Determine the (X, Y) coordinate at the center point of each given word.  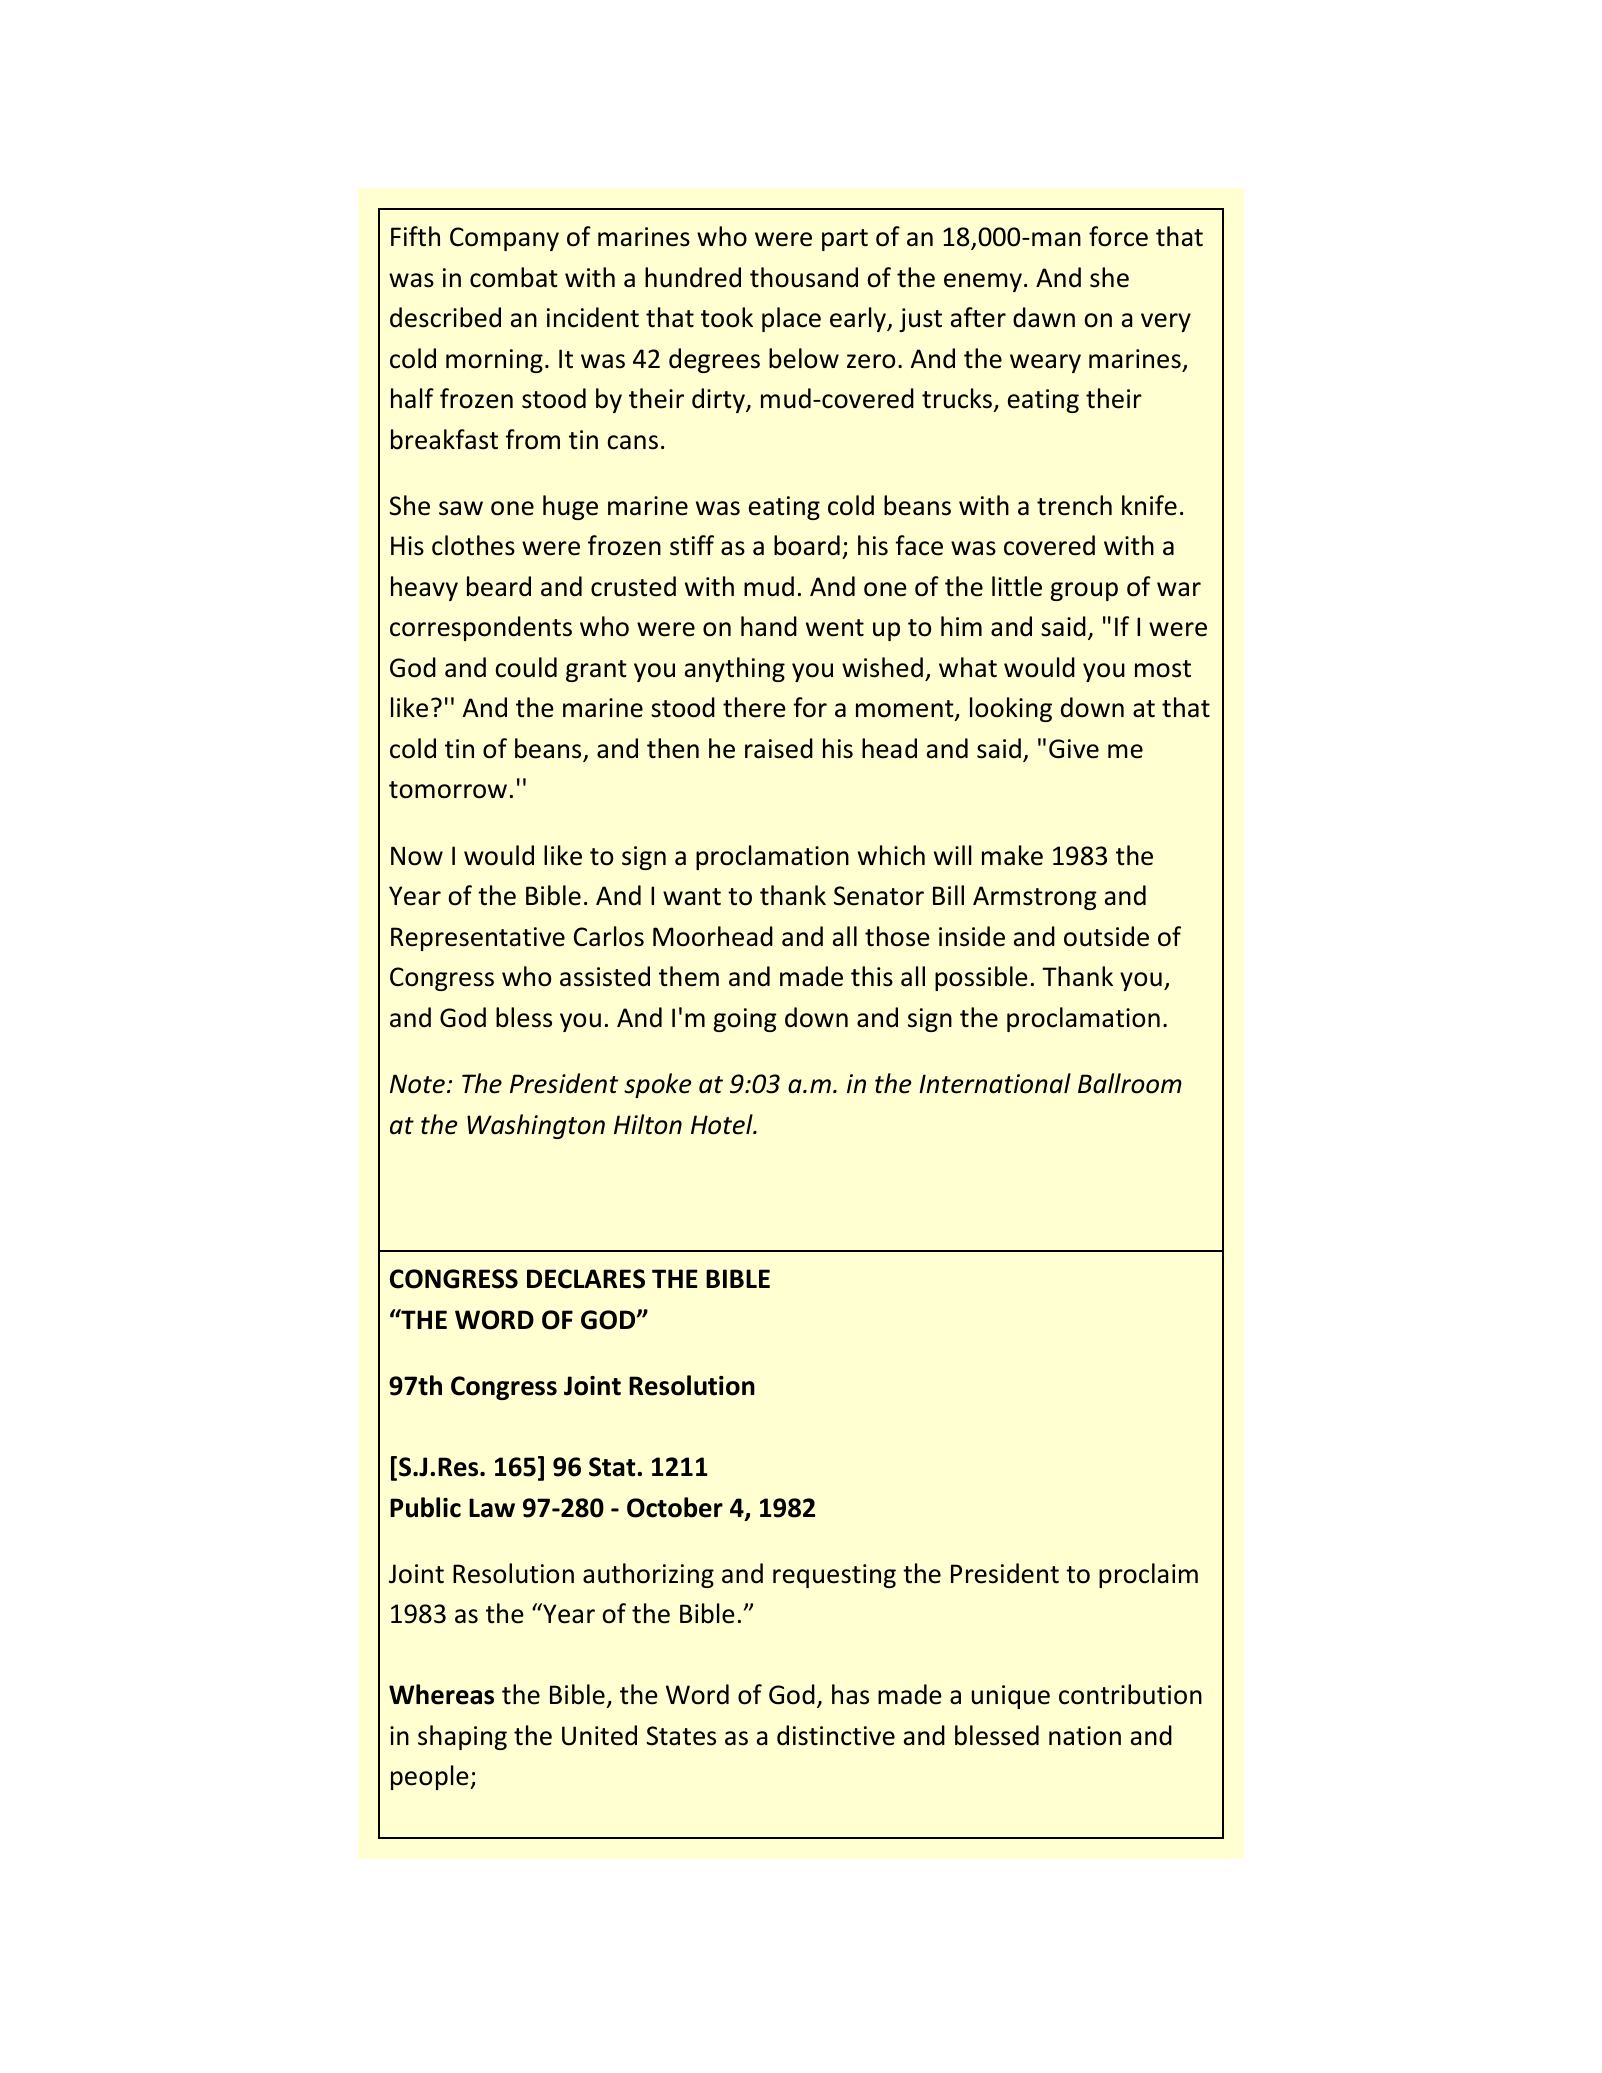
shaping (462, 1737)
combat (514, 277)
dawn (1044, 317)
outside (1106, 936)
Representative (478, 939)
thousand (804, 277)
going (745, 1020)
